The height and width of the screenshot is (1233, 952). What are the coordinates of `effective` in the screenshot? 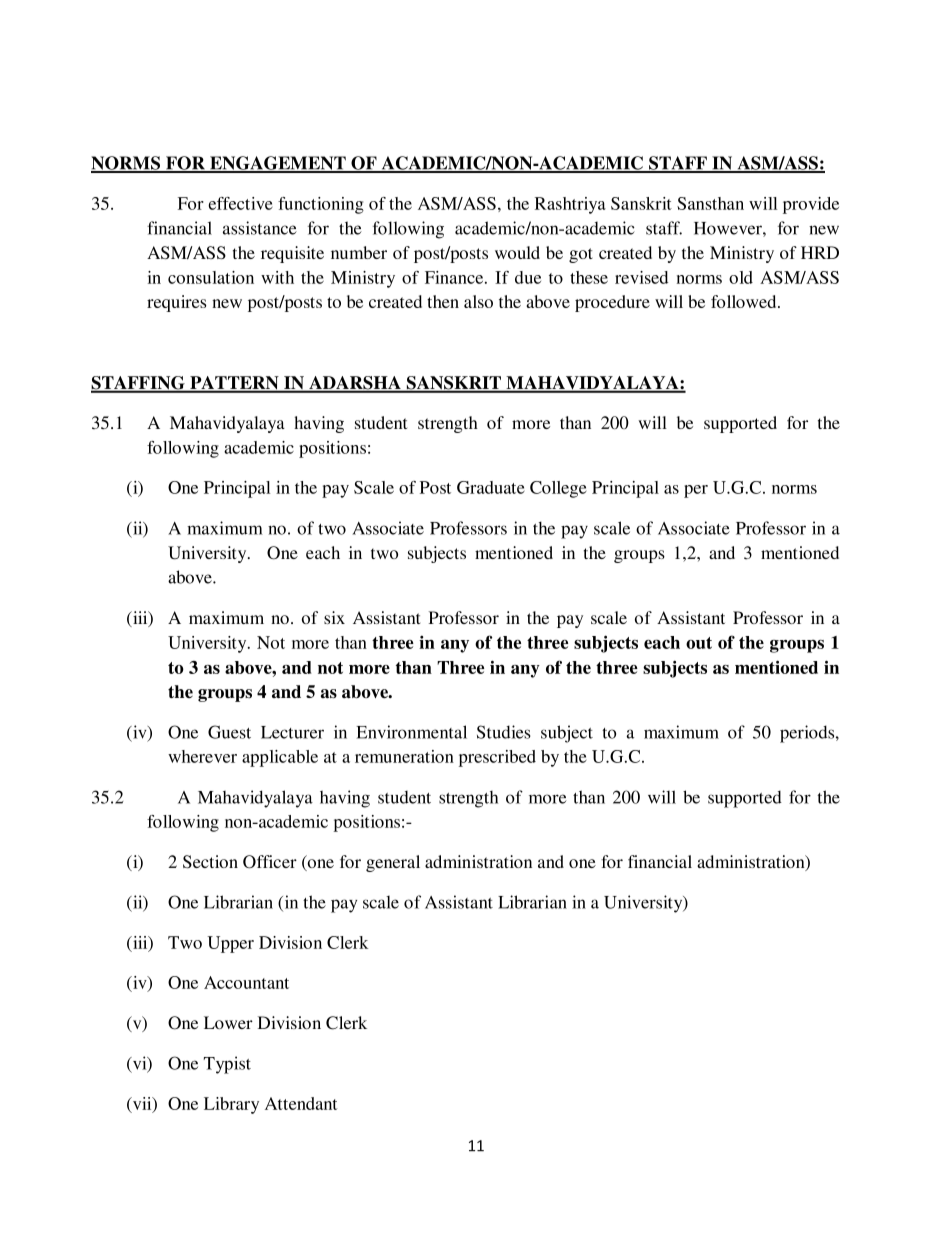 It's located at (240, 203).
